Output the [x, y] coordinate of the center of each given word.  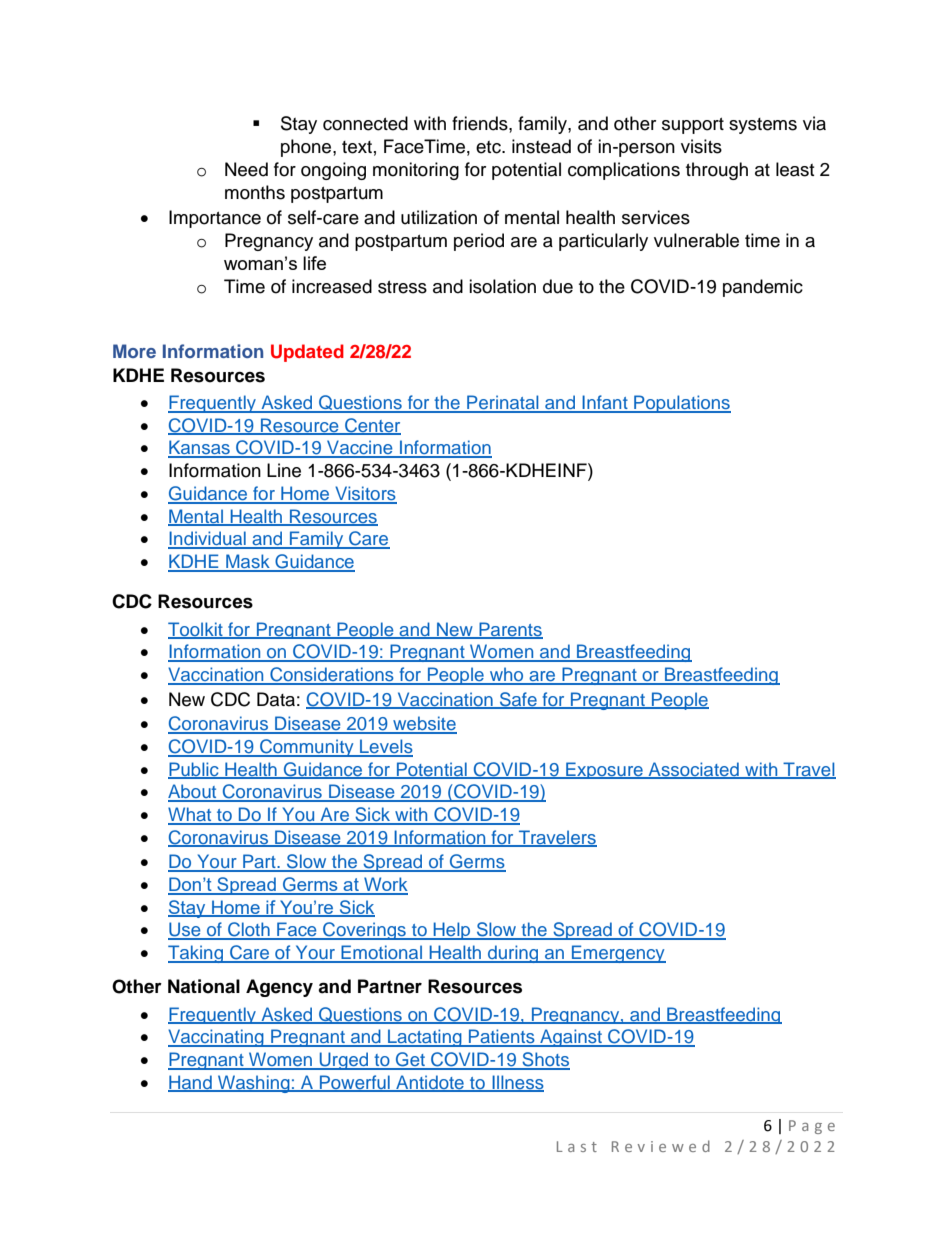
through [717, 171]
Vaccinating [217, 1038]
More [134, 351]
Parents [510, 630]
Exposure [604, 770]
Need [246, 169]
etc [489, 147]
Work [385, 885]
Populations [681, 404]
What [191, 815]
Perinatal [503, 403]
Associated [693, 770]
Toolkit [196, 630]
